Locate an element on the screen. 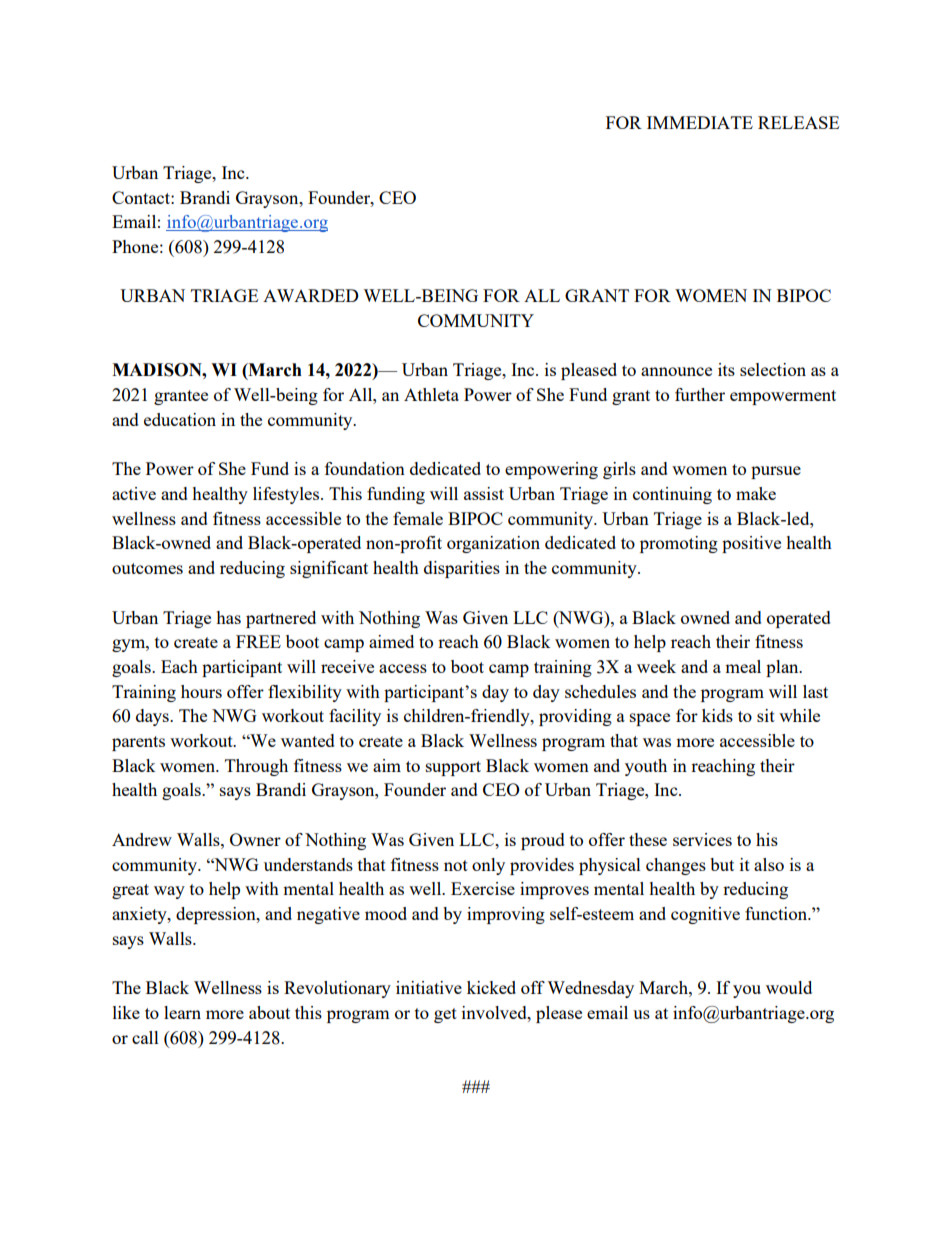 The width and height of the screenshot is (952, 1233). aimed is located at coordinates (391, 641).
